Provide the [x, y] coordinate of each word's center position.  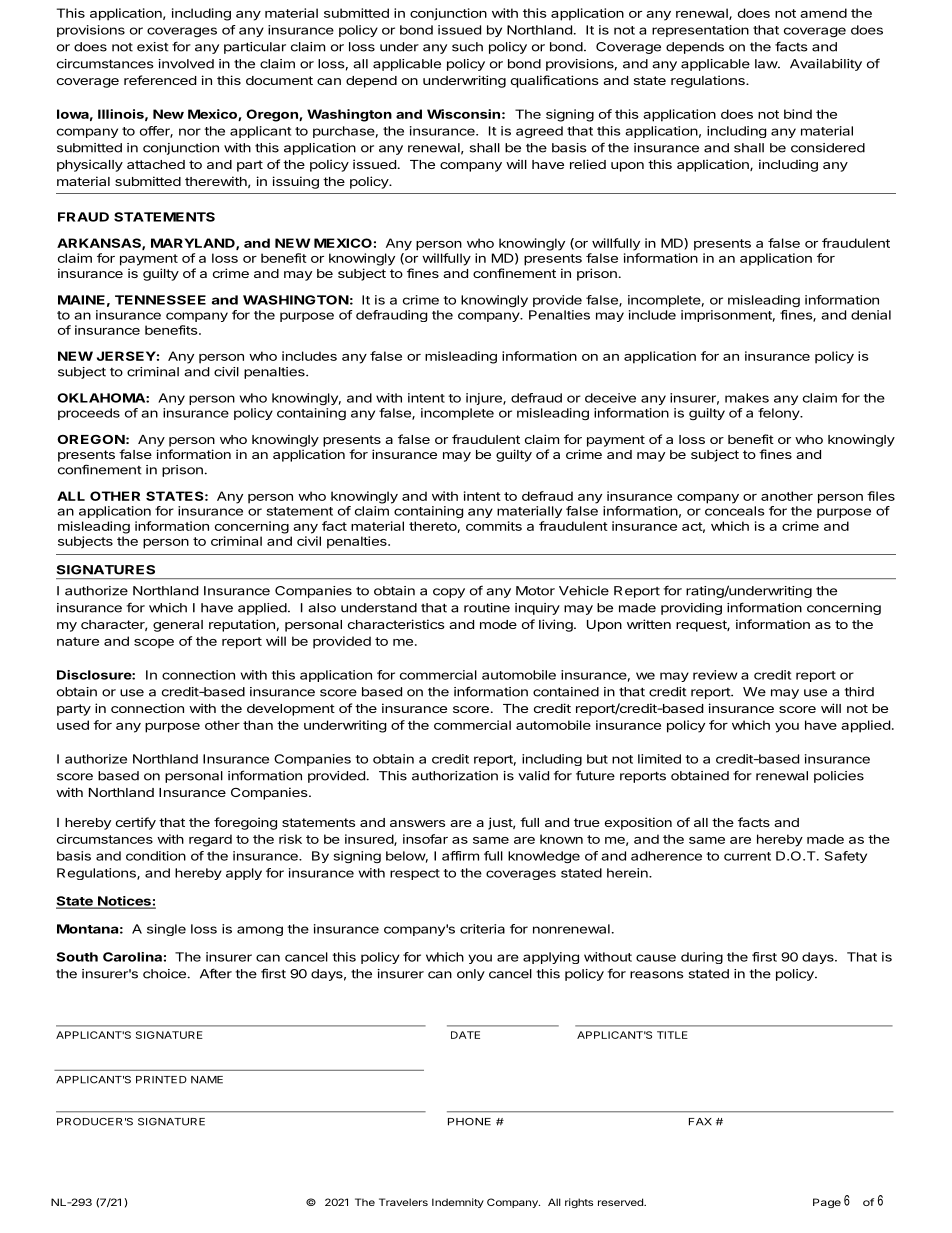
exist [152, 47]
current [747, 856]
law [767, 64]
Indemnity [458, 1203]
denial [871, 315]
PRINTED [161, 1080]
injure [485, 399]
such [467, 47]
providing [691, 609]
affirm [460, 856]
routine [487, 608]
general [178, 626]
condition [156, 856]
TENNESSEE [160, 300]
